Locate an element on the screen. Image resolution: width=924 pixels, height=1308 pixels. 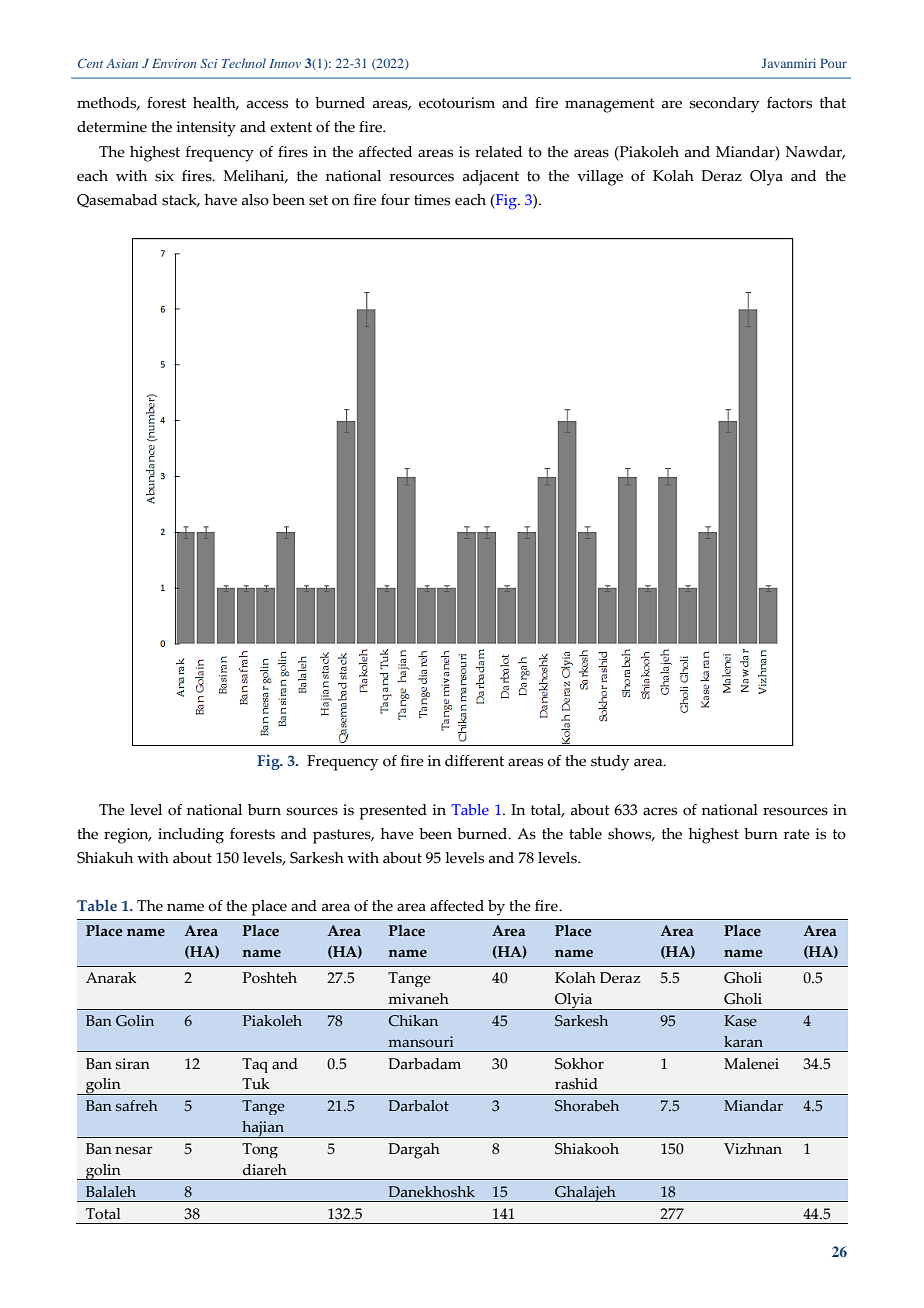
rate is located at coordinates (797, 834).
